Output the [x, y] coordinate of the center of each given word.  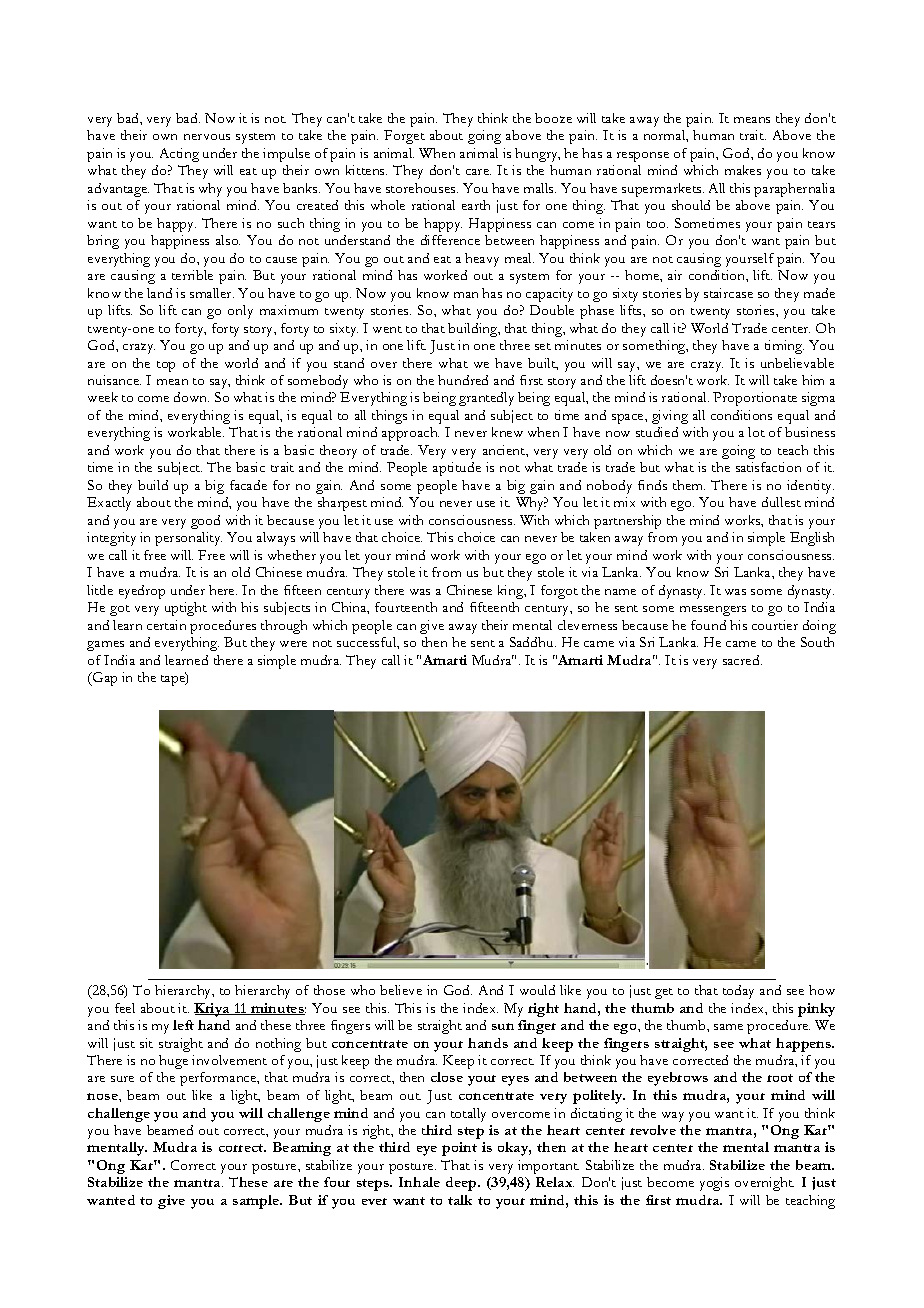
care [478, 172]
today [738, 992]
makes [743, 170]
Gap [104, 679]
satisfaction [768, 467]
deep [462, 1184]
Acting [179, 155]
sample [257, 1202]
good [205, 522]
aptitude [457, 469]
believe [401, 990]
